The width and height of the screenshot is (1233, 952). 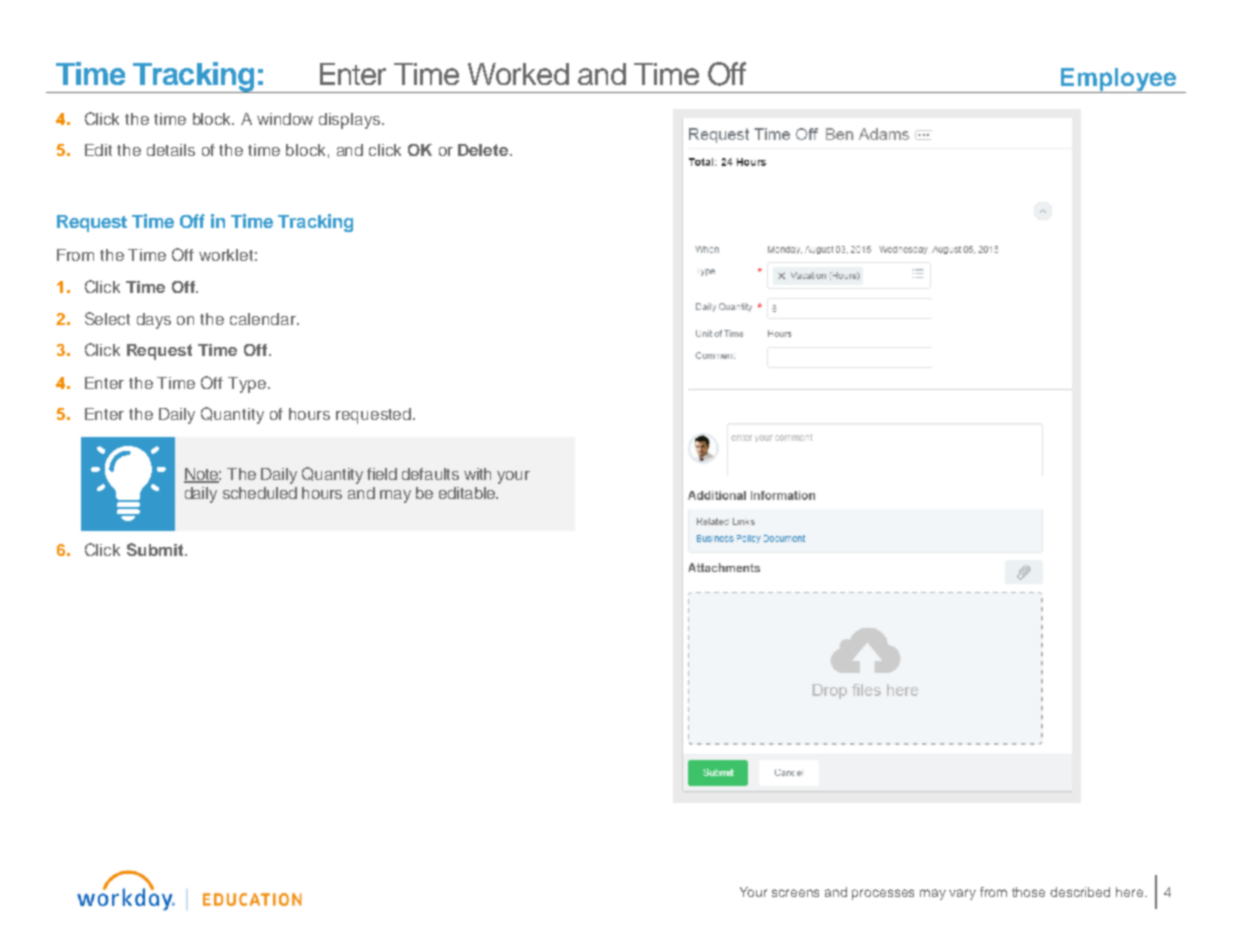 I want to click on Employee, so click(x=1119, y=80).
